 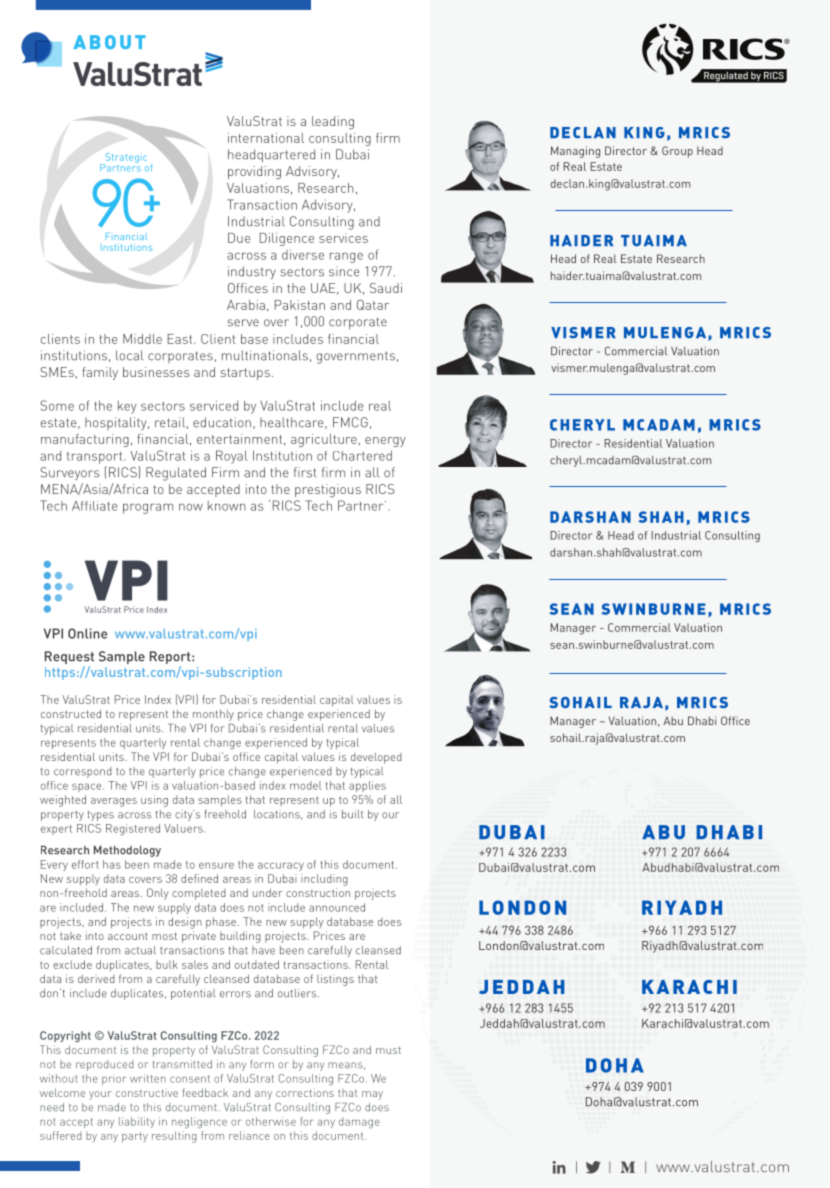 What do you see at coordinates (87, 633) in the image?
I see `Online` at bounding box center [87, 633].
